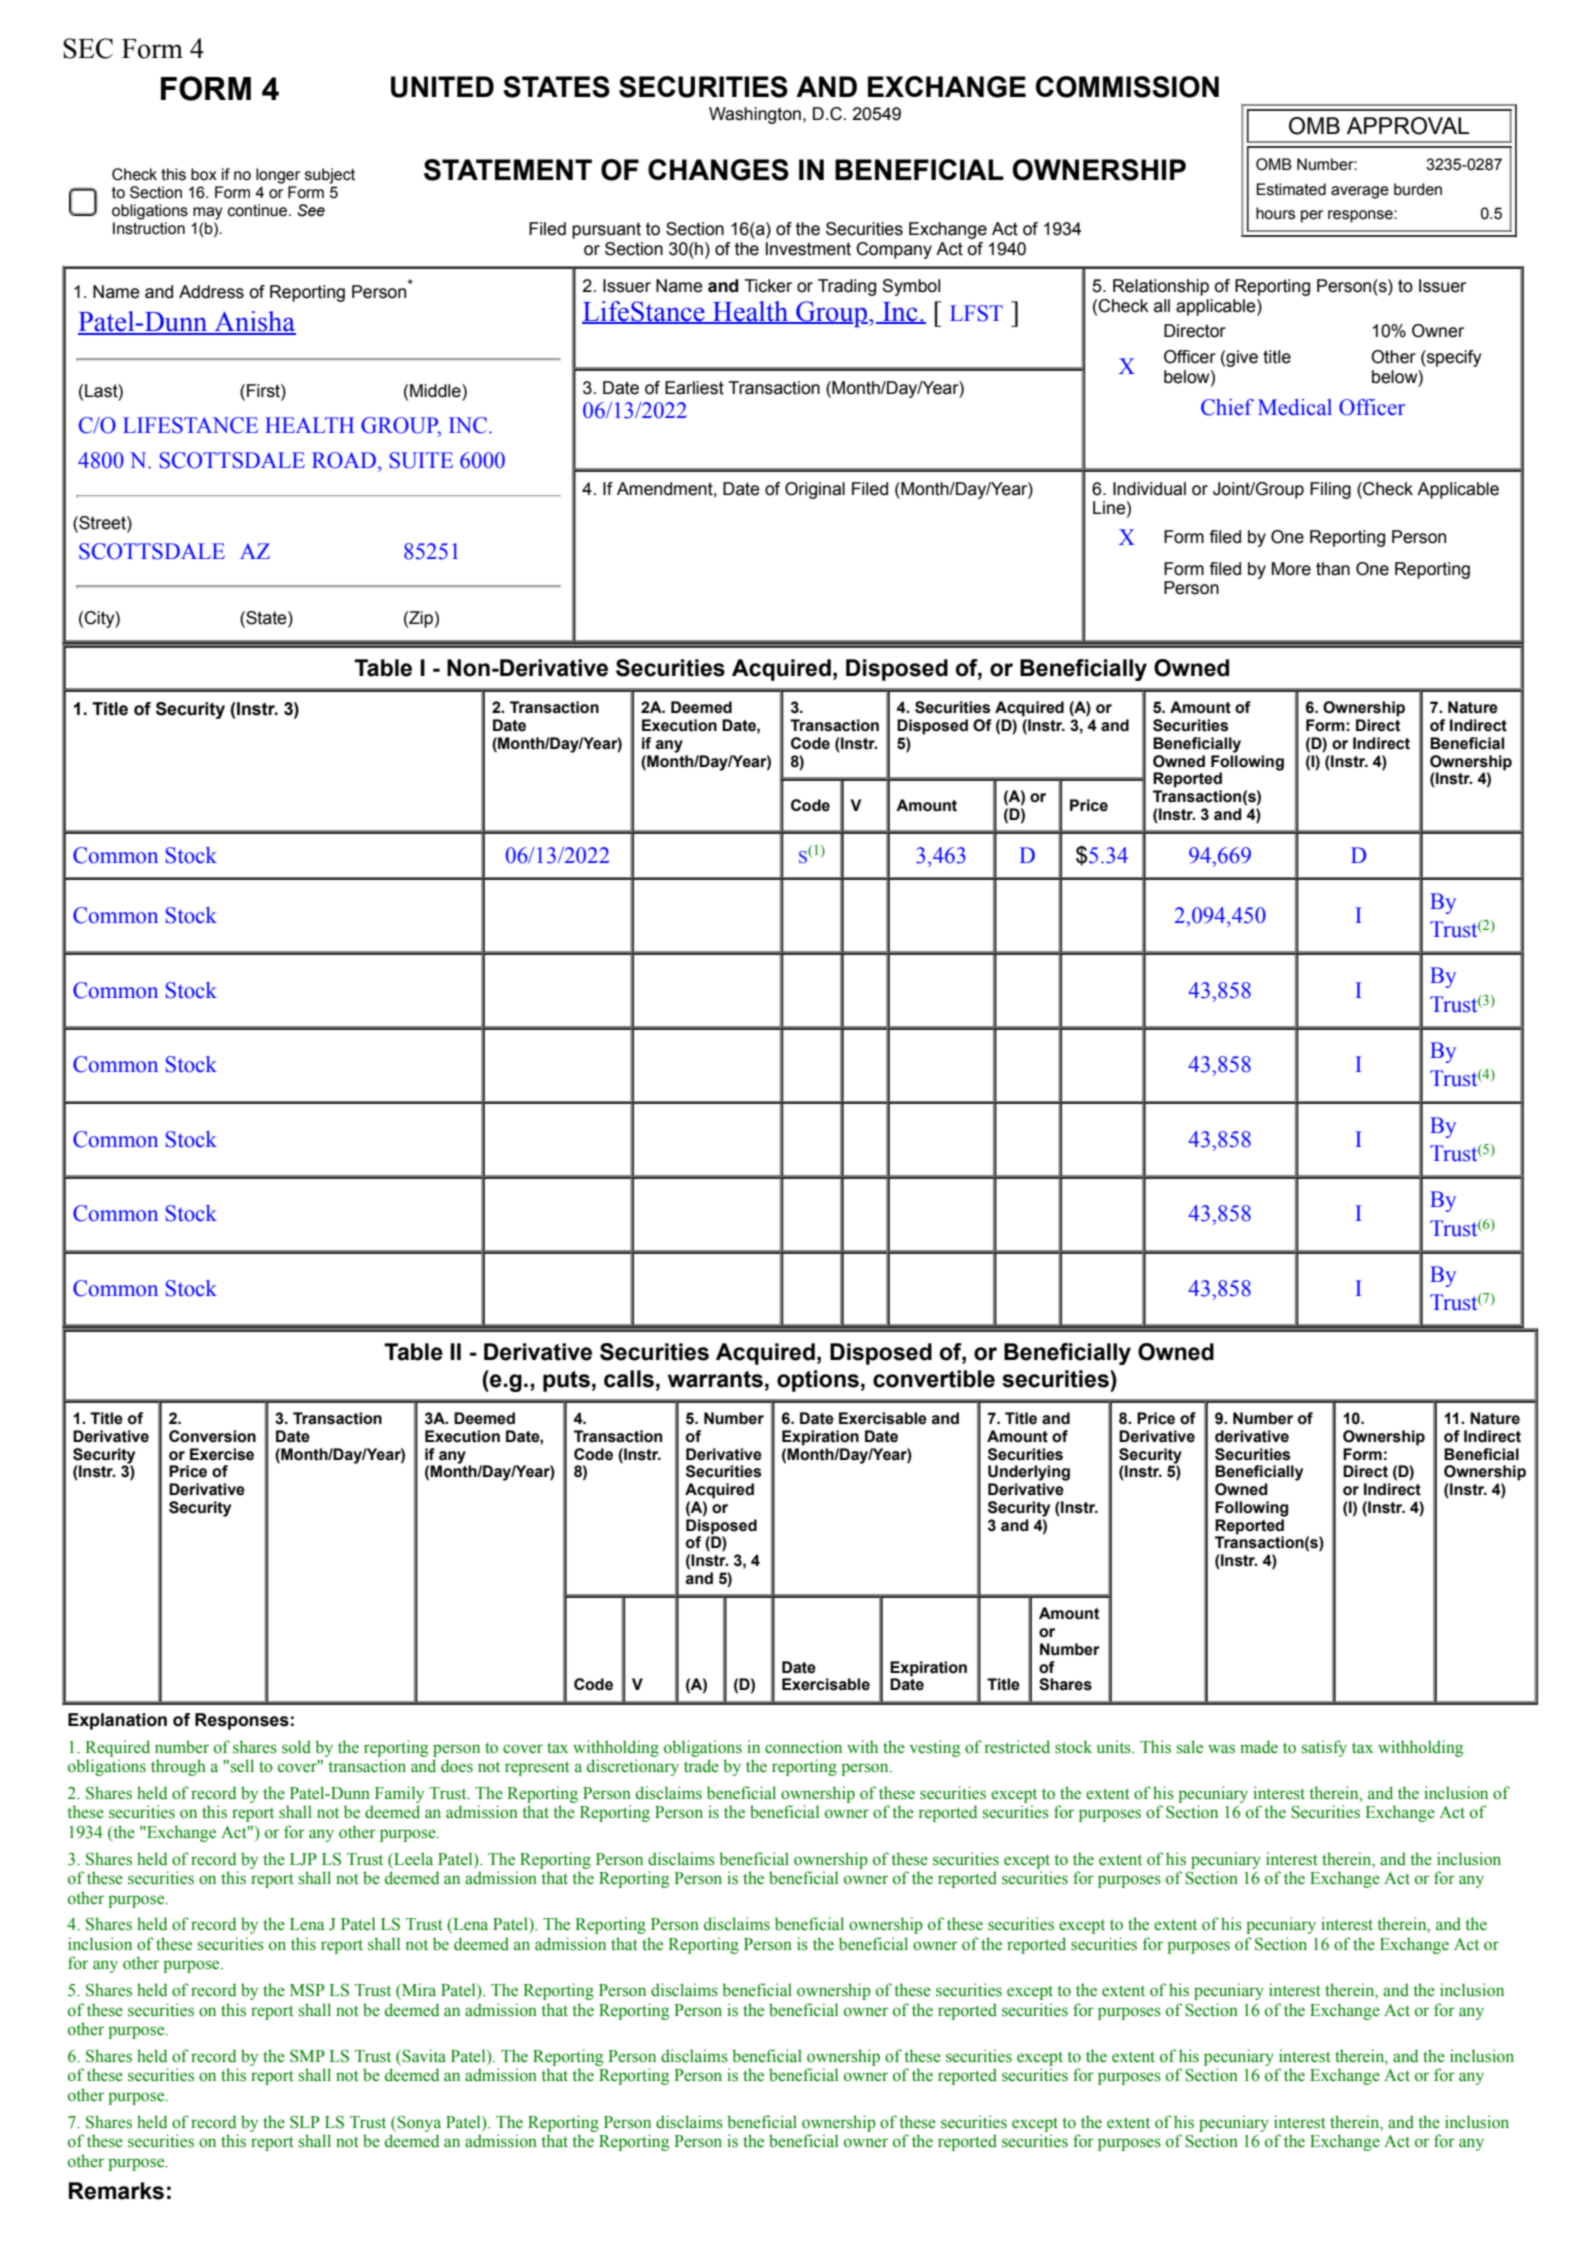  What do you see at coordinates (1259, 1747) in the document?
I see `made` at bounding box center [1259, 1747].
